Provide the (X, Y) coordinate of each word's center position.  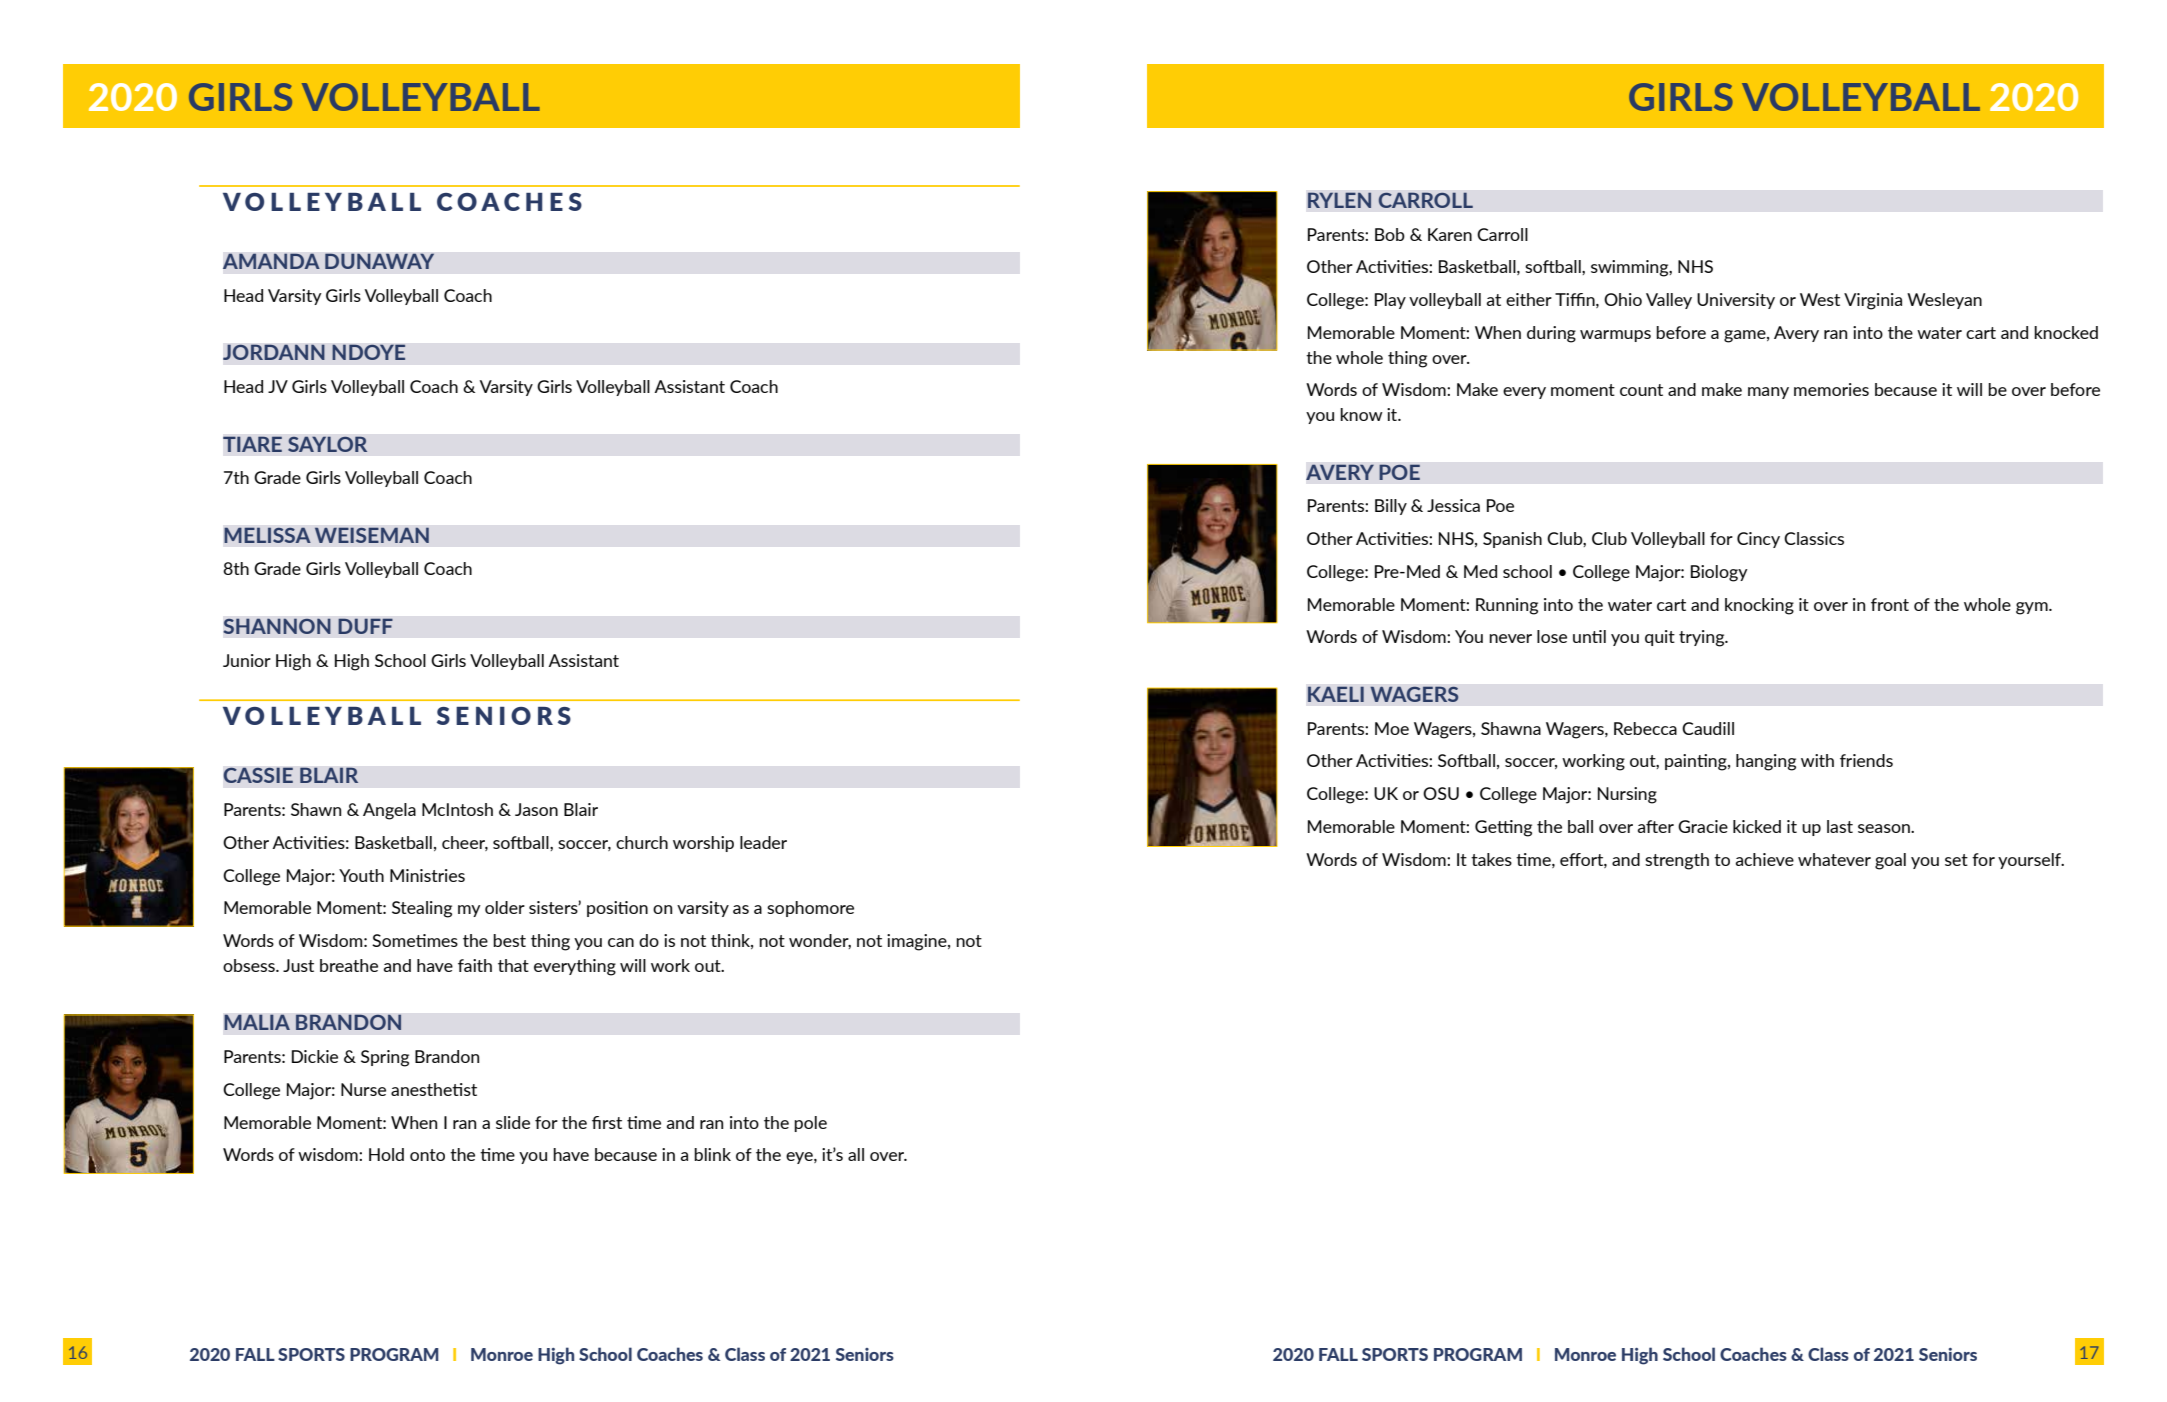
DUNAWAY (379, 261)
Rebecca (1645, 728)
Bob (1390, 234)
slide (513, 1122)
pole (810, 1124)
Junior (247, 660)
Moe (1392, 728)
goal (1890, 861)
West (1820, 299)
